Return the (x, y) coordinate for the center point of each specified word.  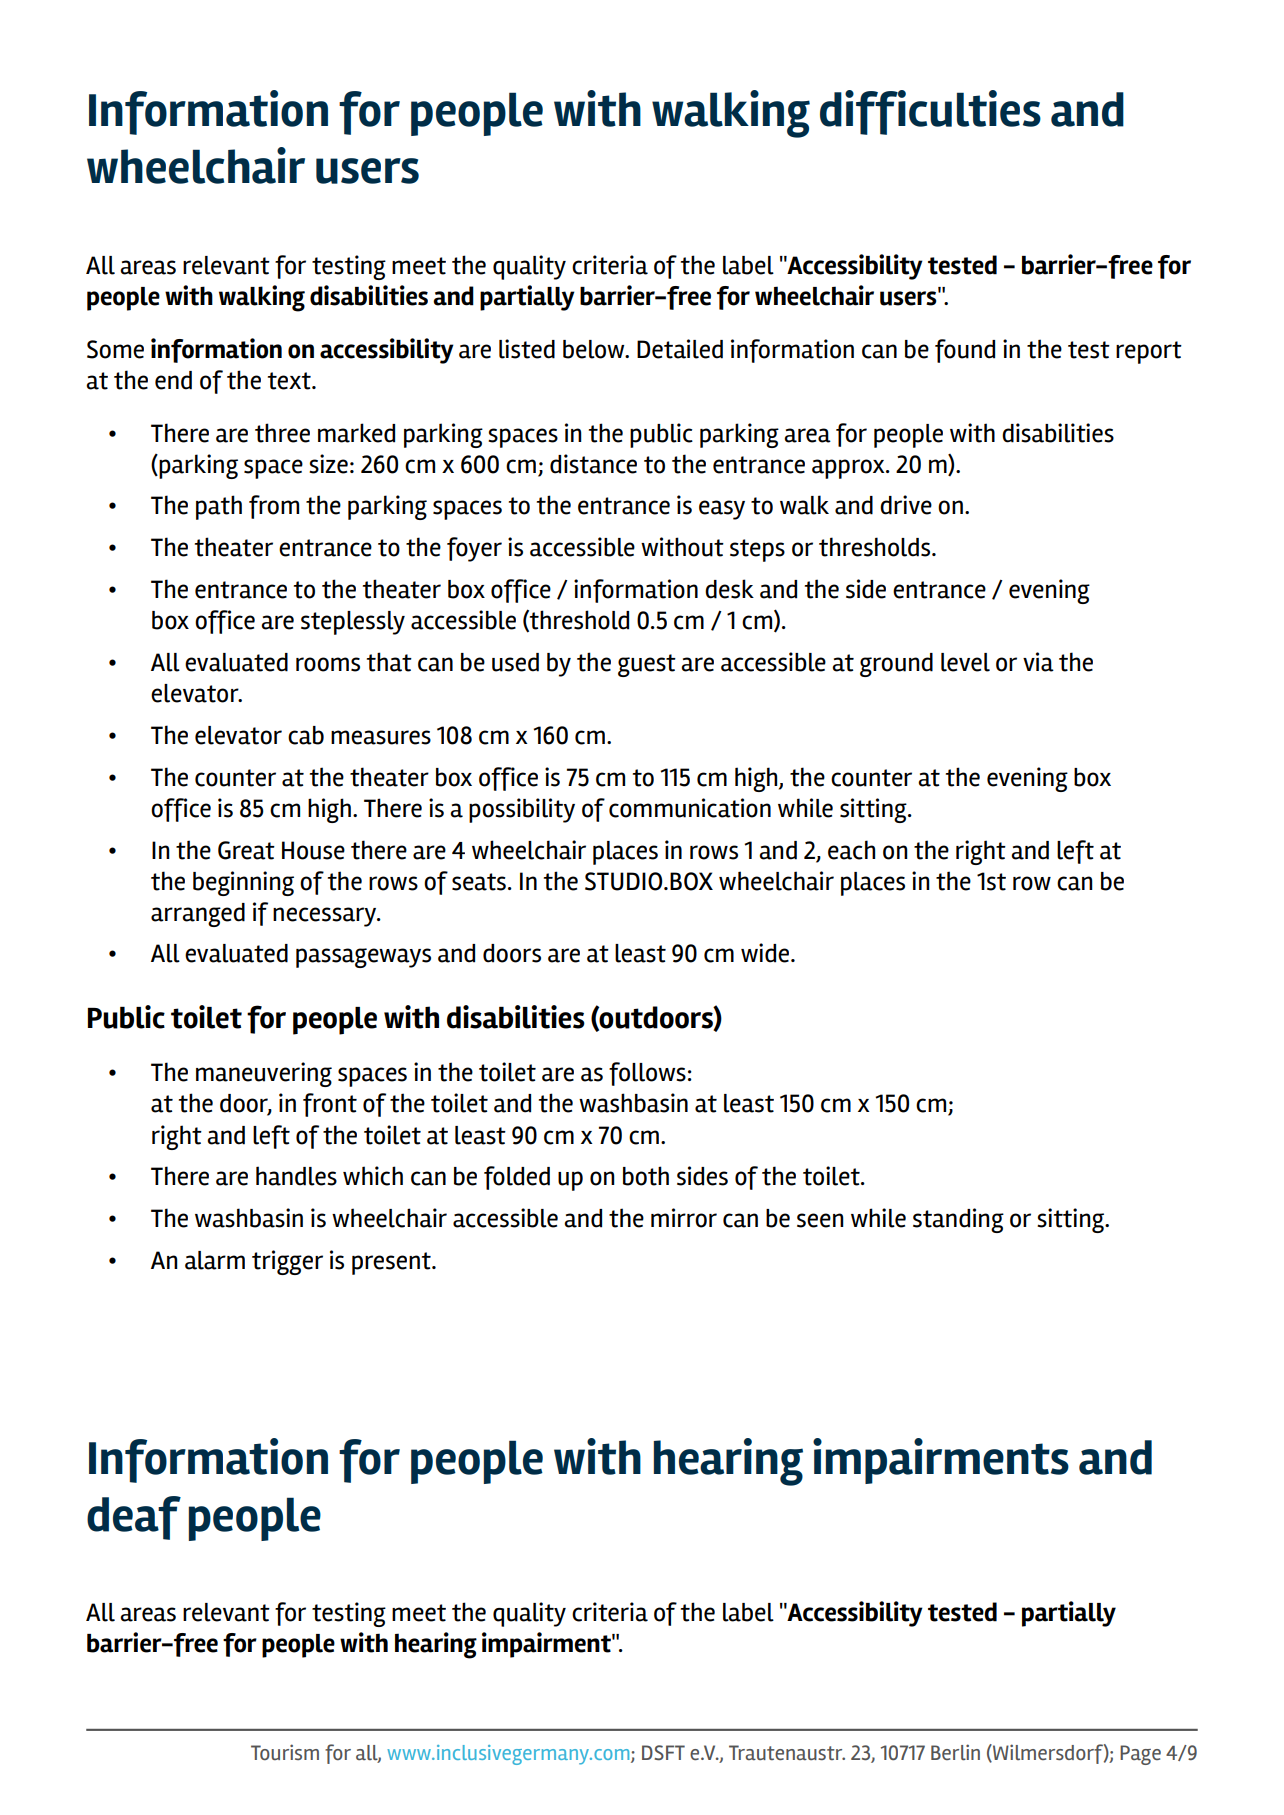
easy (722, 510)
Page (1140, 1755)
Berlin (955, 1752)
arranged (198, 915)
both (646, 1176)
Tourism (285, 1752)
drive (906, 505)
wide (766, 953)
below (595, 349)
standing (958, 1220)
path (219, 507)
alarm (215, 1260)
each (851, 850)
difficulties (930, 112)
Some (115, 349)
